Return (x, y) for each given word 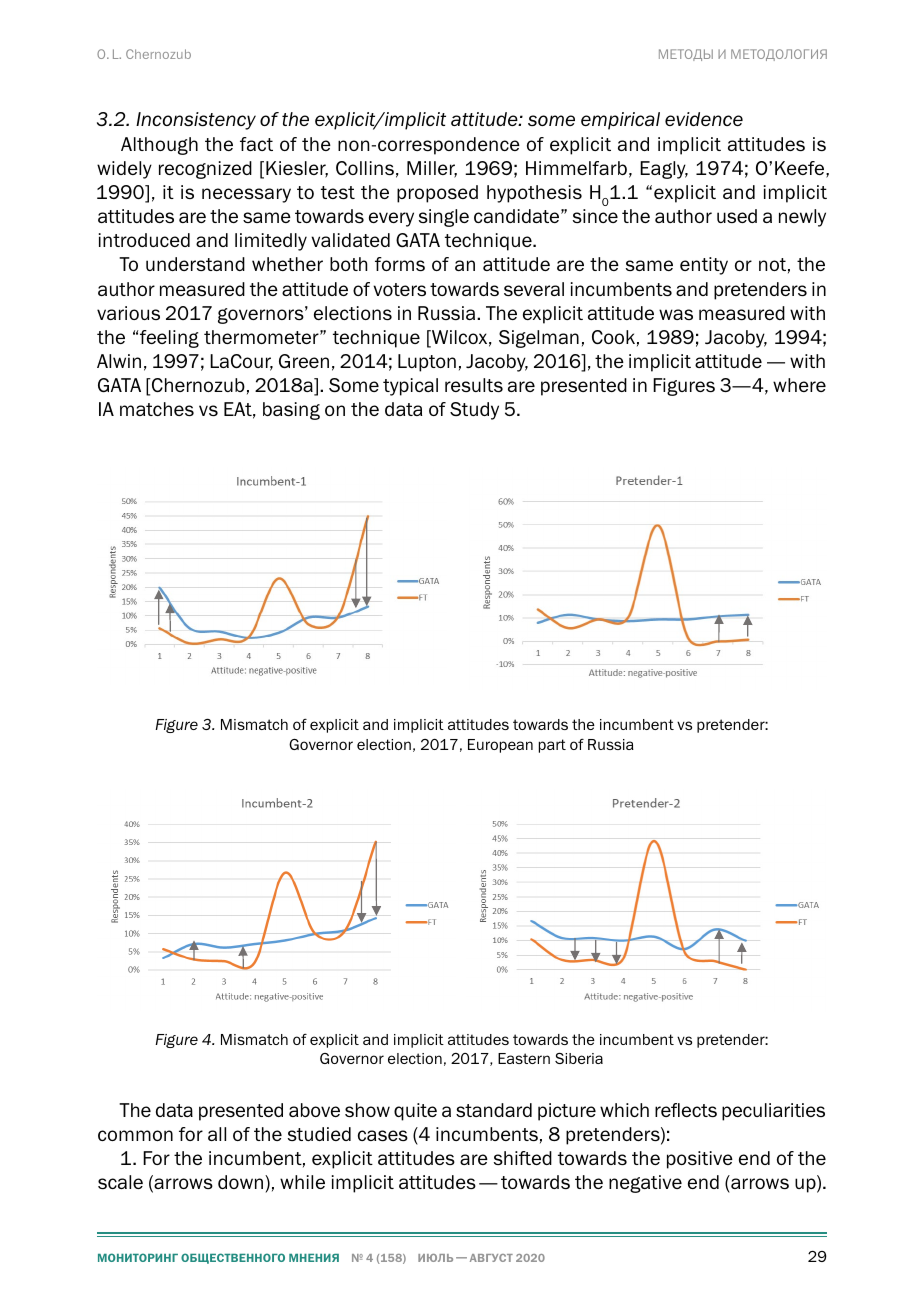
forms (400, 264)
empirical (620, 121)
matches (157, 409)
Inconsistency (196, 121)
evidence (704, 119)
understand (195, 264)
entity (704, 266)
